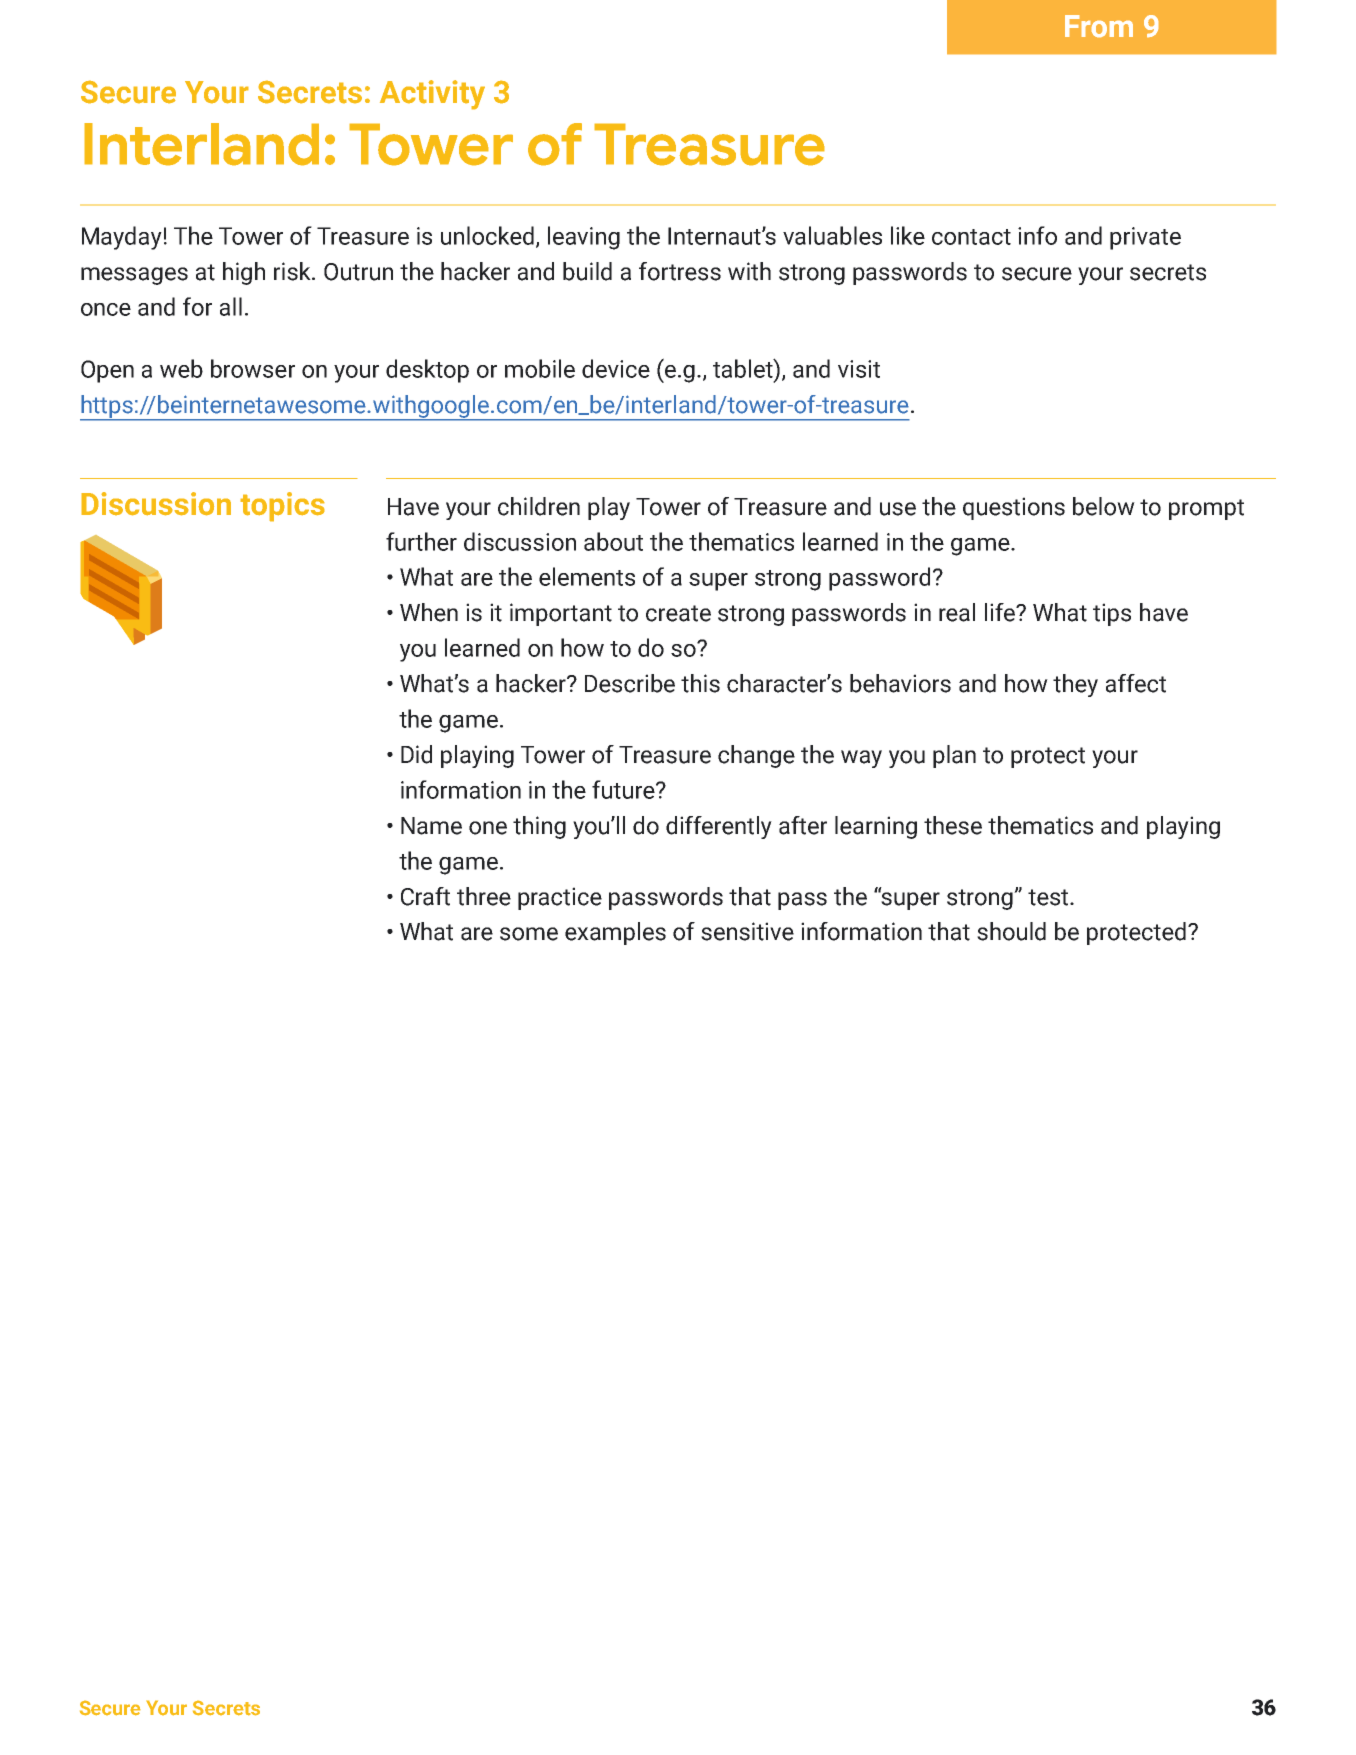 The width and height of the screenshot is (1356, 1755). What do you see at coordinates (484, 896) in the screenshot?
I see `three` at bounding box center [484, 896].
